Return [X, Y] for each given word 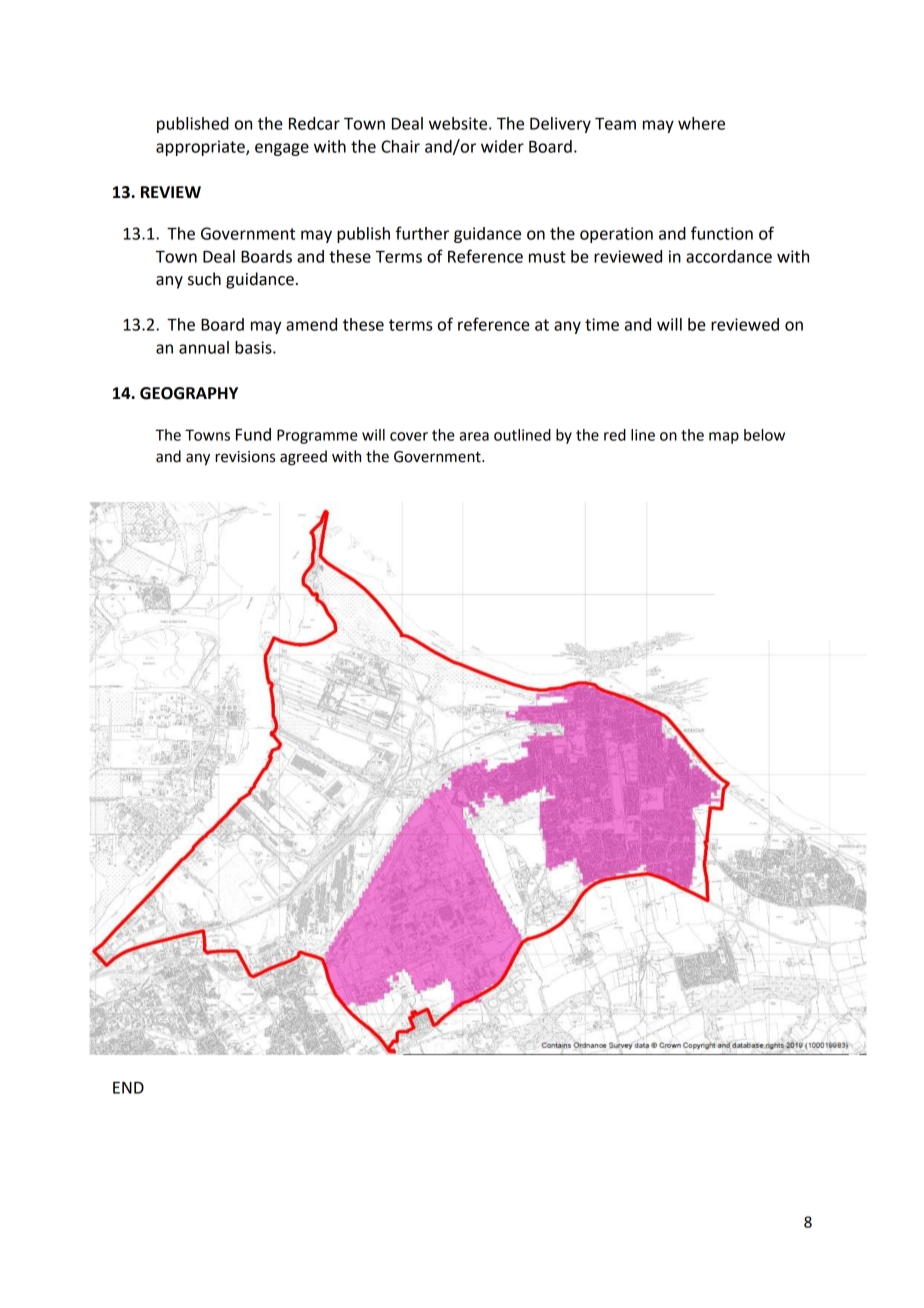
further [422, 233]
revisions [245, 457]
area [474, 436]
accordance [729, 256]
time [602, 324]
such [204, 279]
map [724, 438]
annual [204, 347]
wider [502, 146]
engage [282, 149]
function [722, 233]
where [701, 123]
